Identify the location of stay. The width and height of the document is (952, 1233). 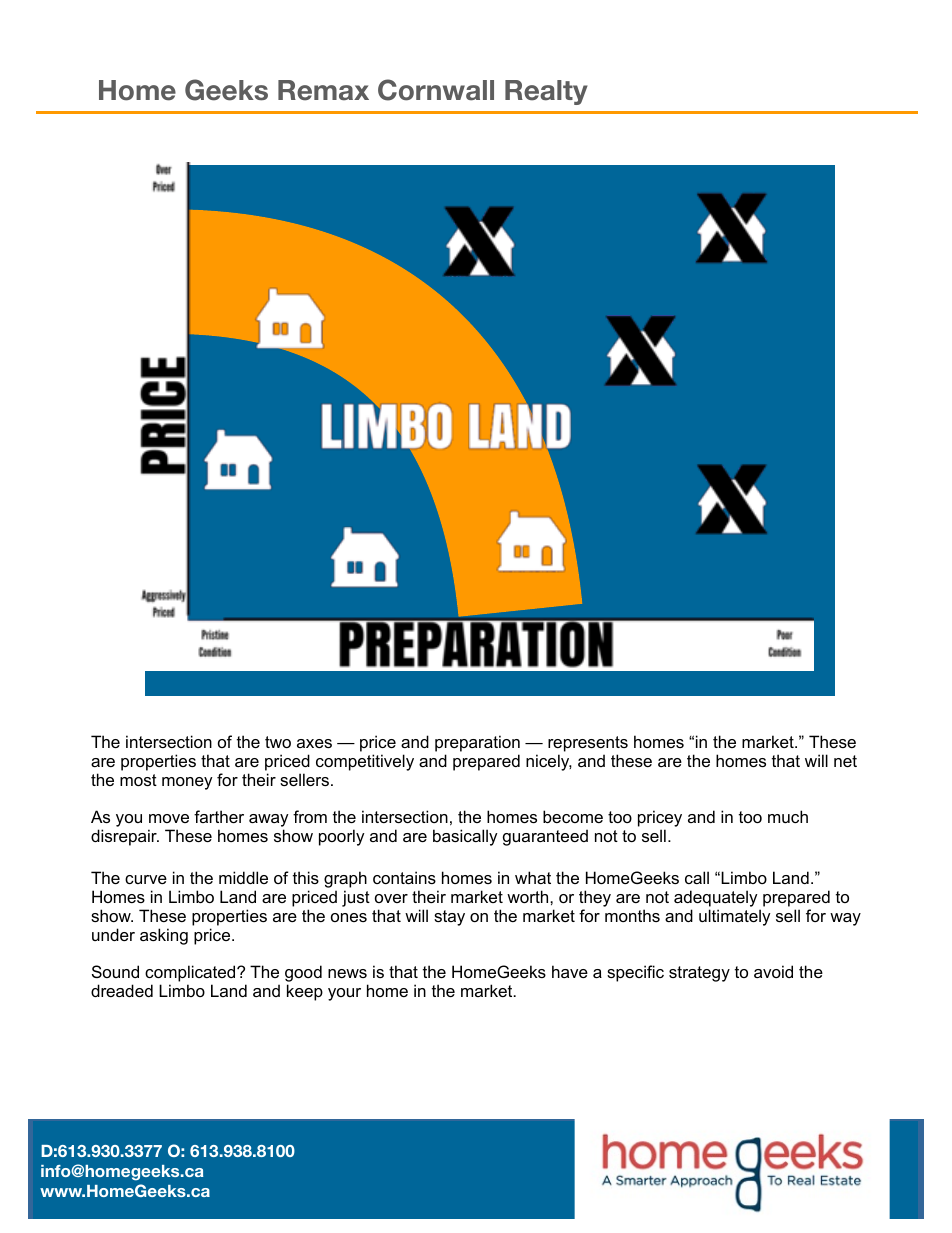
(449, 918).
